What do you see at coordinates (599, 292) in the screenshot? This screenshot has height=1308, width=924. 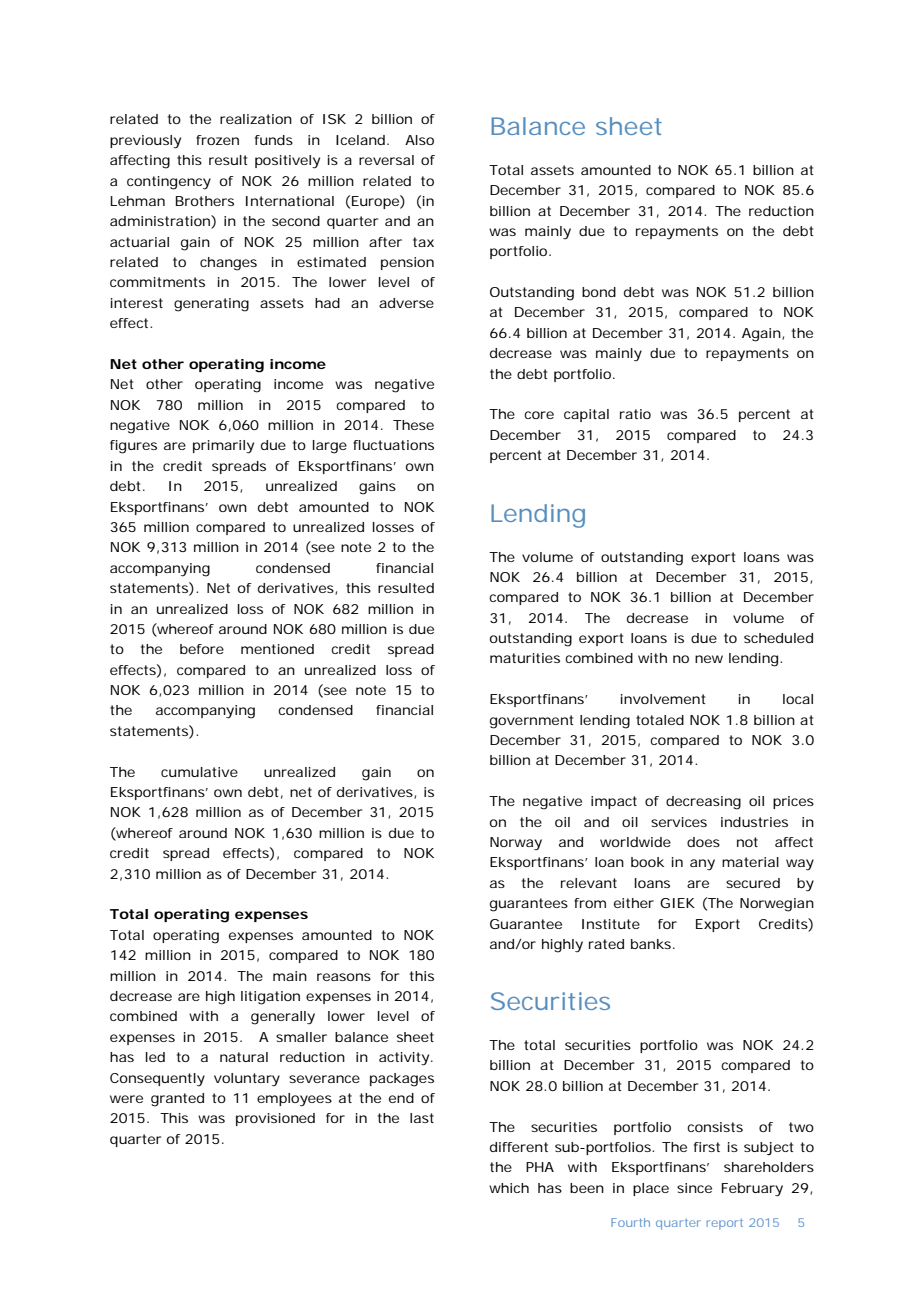 I see `bond` at bounding box center [599, 292].
